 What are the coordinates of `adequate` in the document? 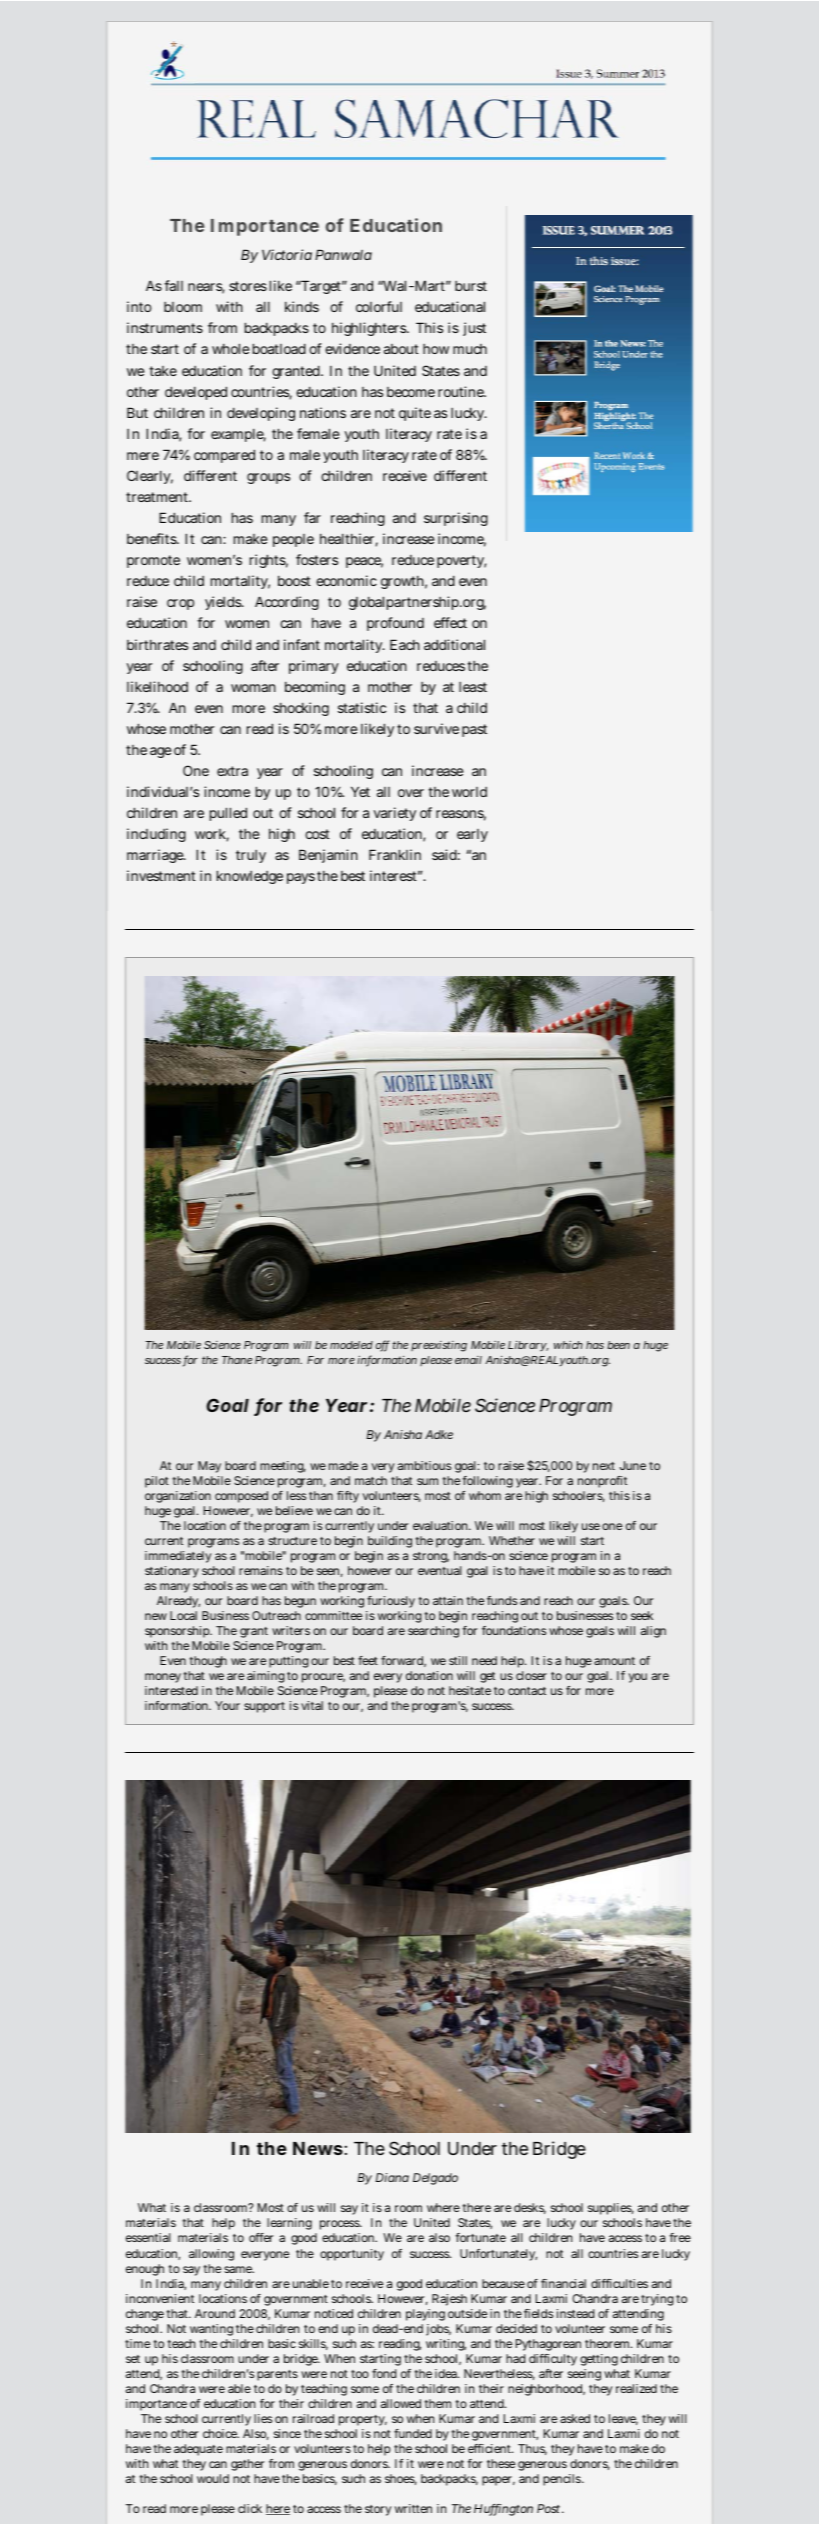 It's located at (198, 2450).
